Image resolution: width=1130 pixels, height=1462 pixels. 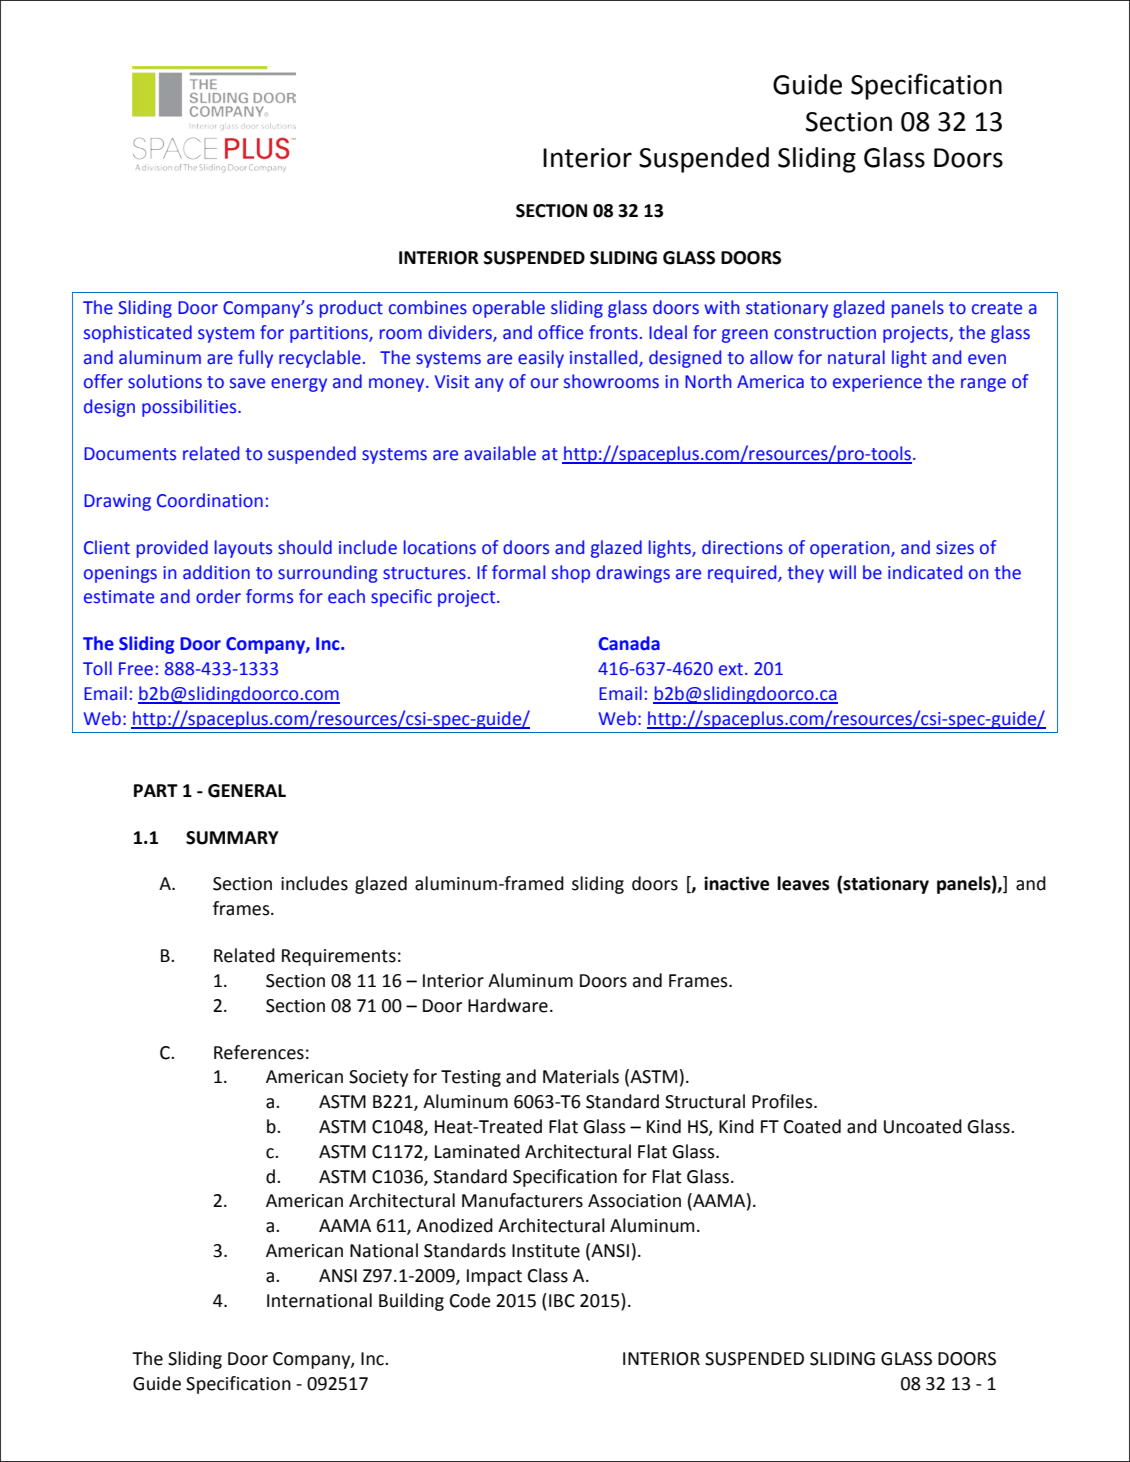 What do you see at coordinates (560, 332) in the screenshot?
I see `office` at bounding box center [560, 332].
